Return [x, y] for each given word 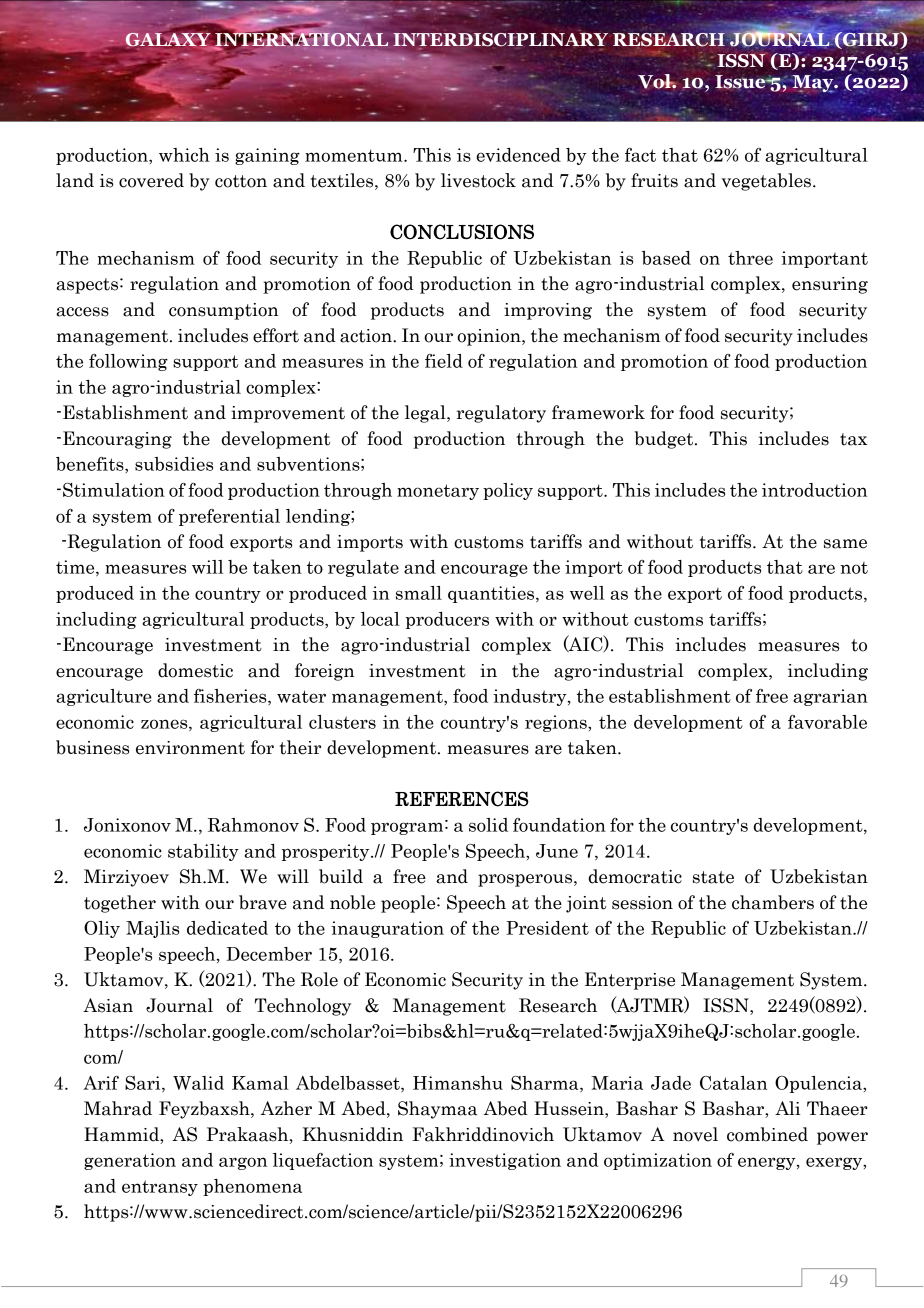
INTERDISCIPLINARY [500, 41]
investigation [505, 1161]
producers [447, 620]
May [813, 84]
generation [130, 1161]
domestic [195, 670]
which [184, 155]
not [854, 568]
